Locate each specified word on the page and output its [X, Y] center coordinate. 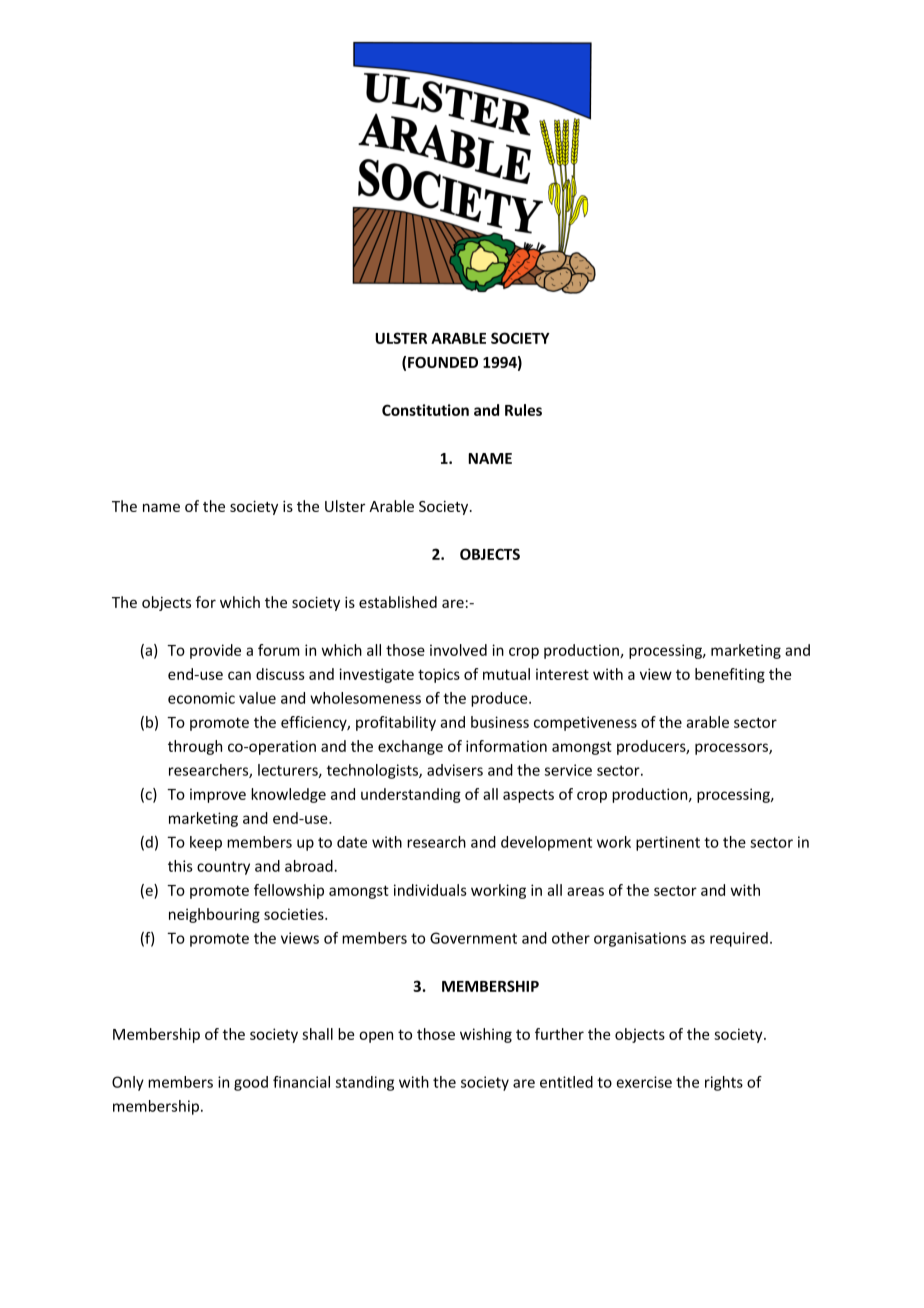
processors [732, 749]
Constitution [425, 410]
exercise [644, 1082]
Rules [523, 410]
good [251, 1083]
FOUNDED [443, 362]
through [195, 747]
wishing [486, 1035]
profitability [396, 723]
